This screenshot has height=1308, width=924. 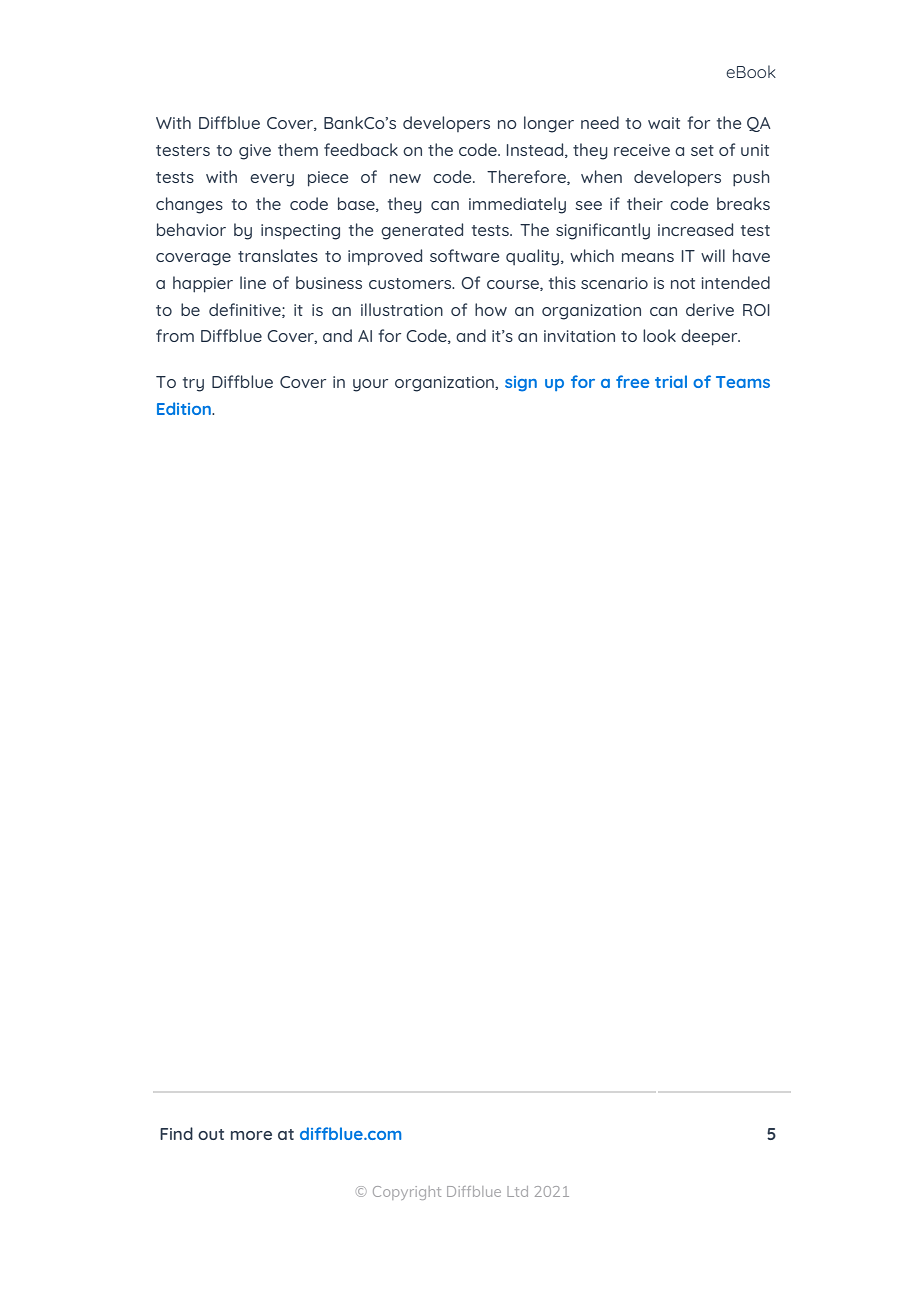 What do you see at coordinates (632, 381) in the screenshot?
I see `free` at bounding box center [632, 381].
